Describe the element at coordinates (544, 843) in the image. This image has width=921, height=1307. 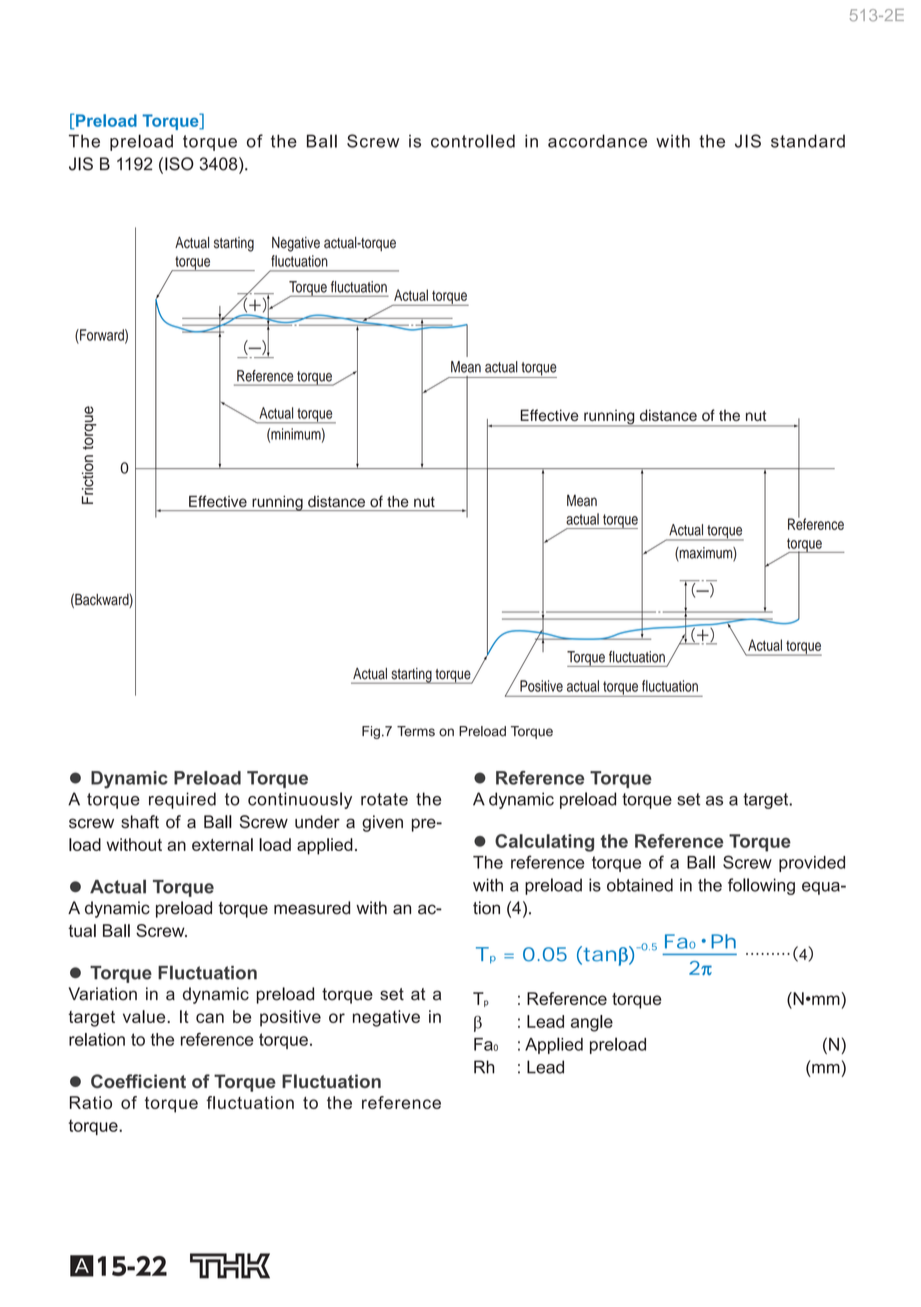
I see `Calculating` at that location.
